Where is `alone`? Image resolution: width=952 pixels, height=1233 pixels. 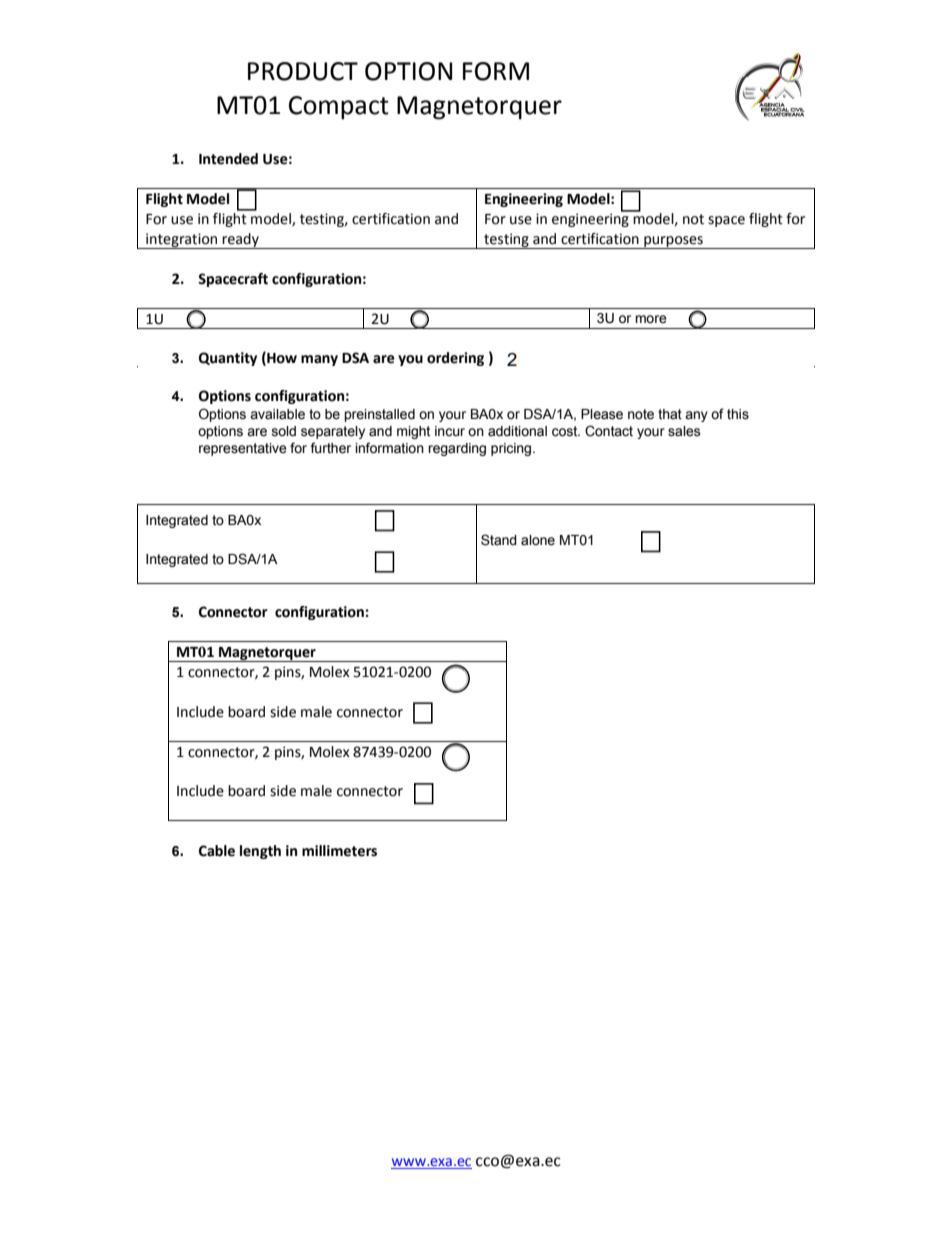
alone is located at coordinates (538, 540).
